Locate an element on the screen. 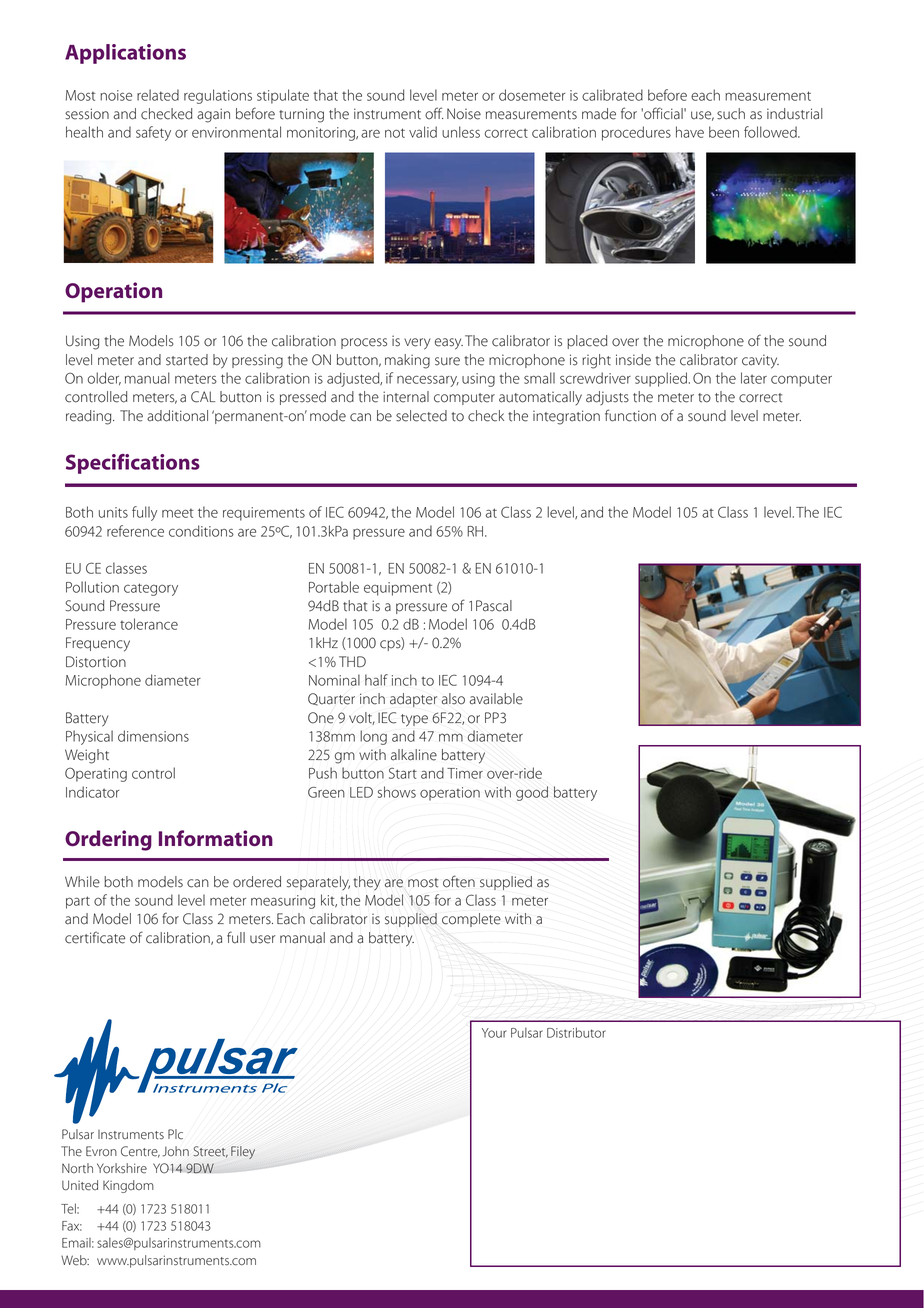 The height and width of the screenshot is (1308, 924). related is located at coordinates (158, 95).
